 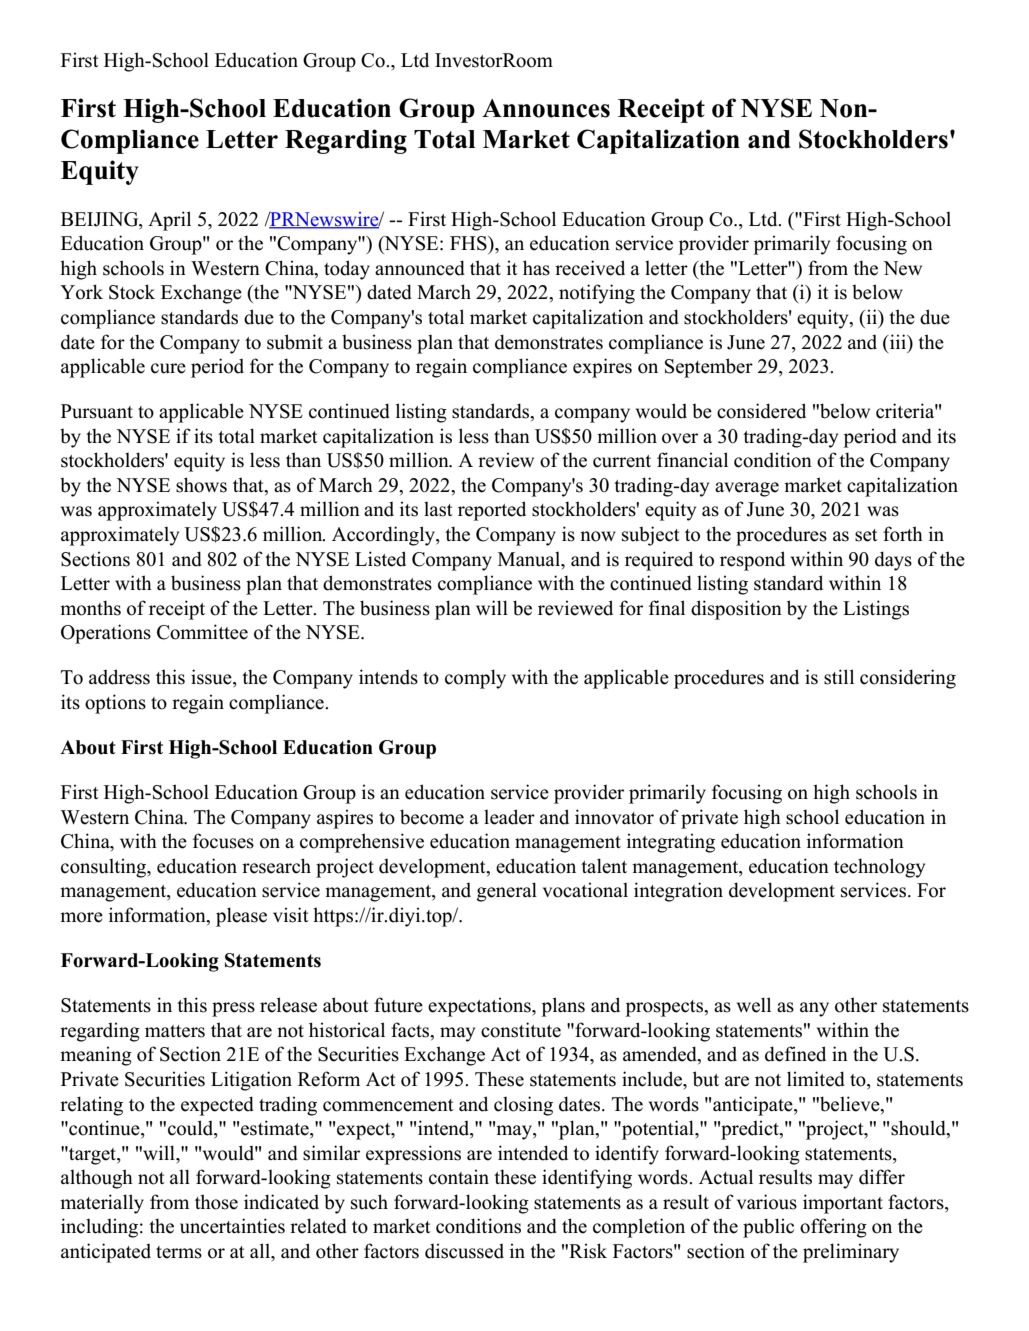 I want to click on Announces, so click(x=546, y=108).
